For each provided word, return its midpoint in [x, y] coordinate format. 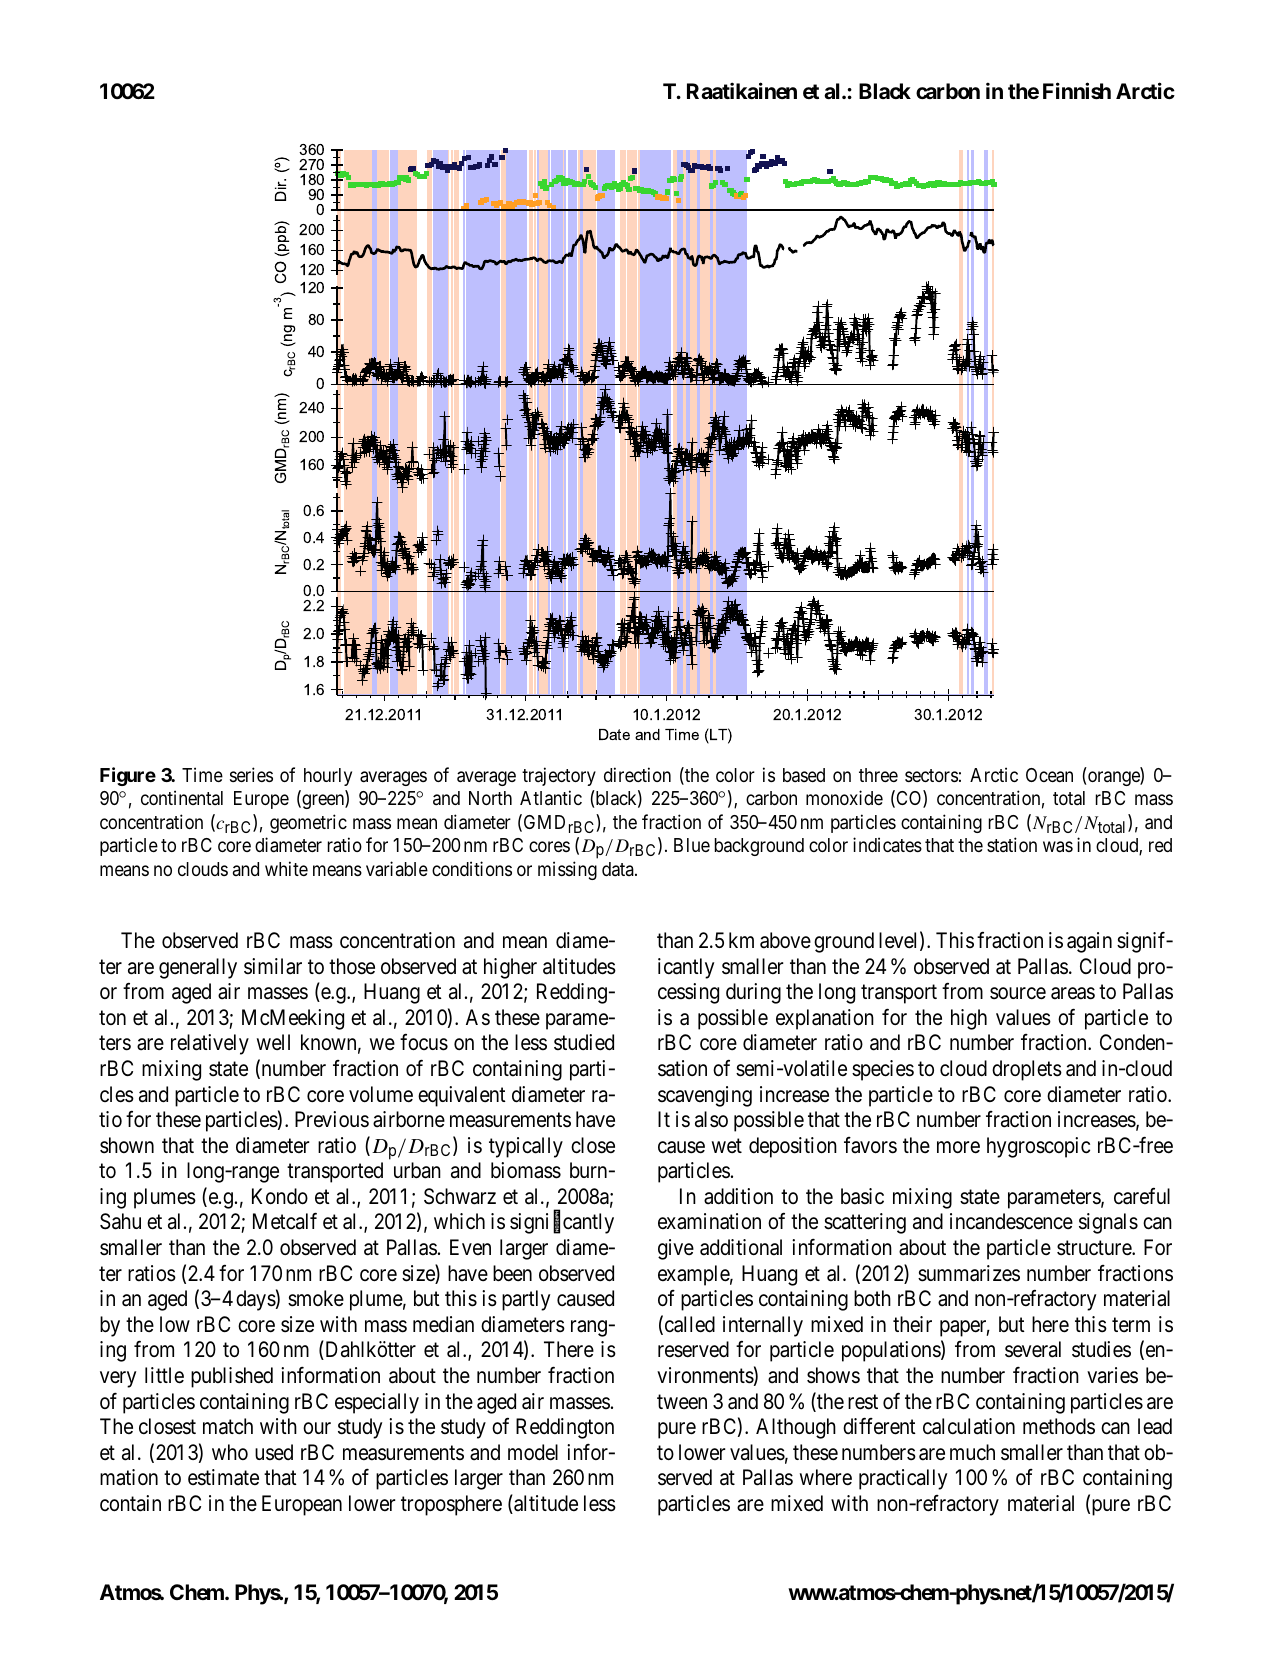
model [533, 1452]
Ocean [1049, 775]
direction [637, 774]
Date [614, 734]
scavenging [705, 1096]
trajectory [559, 776]
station [1012, 844]
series [251, 774]
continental [182, 797]
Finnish [1077, 90]
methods [1059, 1426]
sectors [931, 775]
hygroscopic [1038, 1147]
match [228, 1426]
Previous [332, 1119]
